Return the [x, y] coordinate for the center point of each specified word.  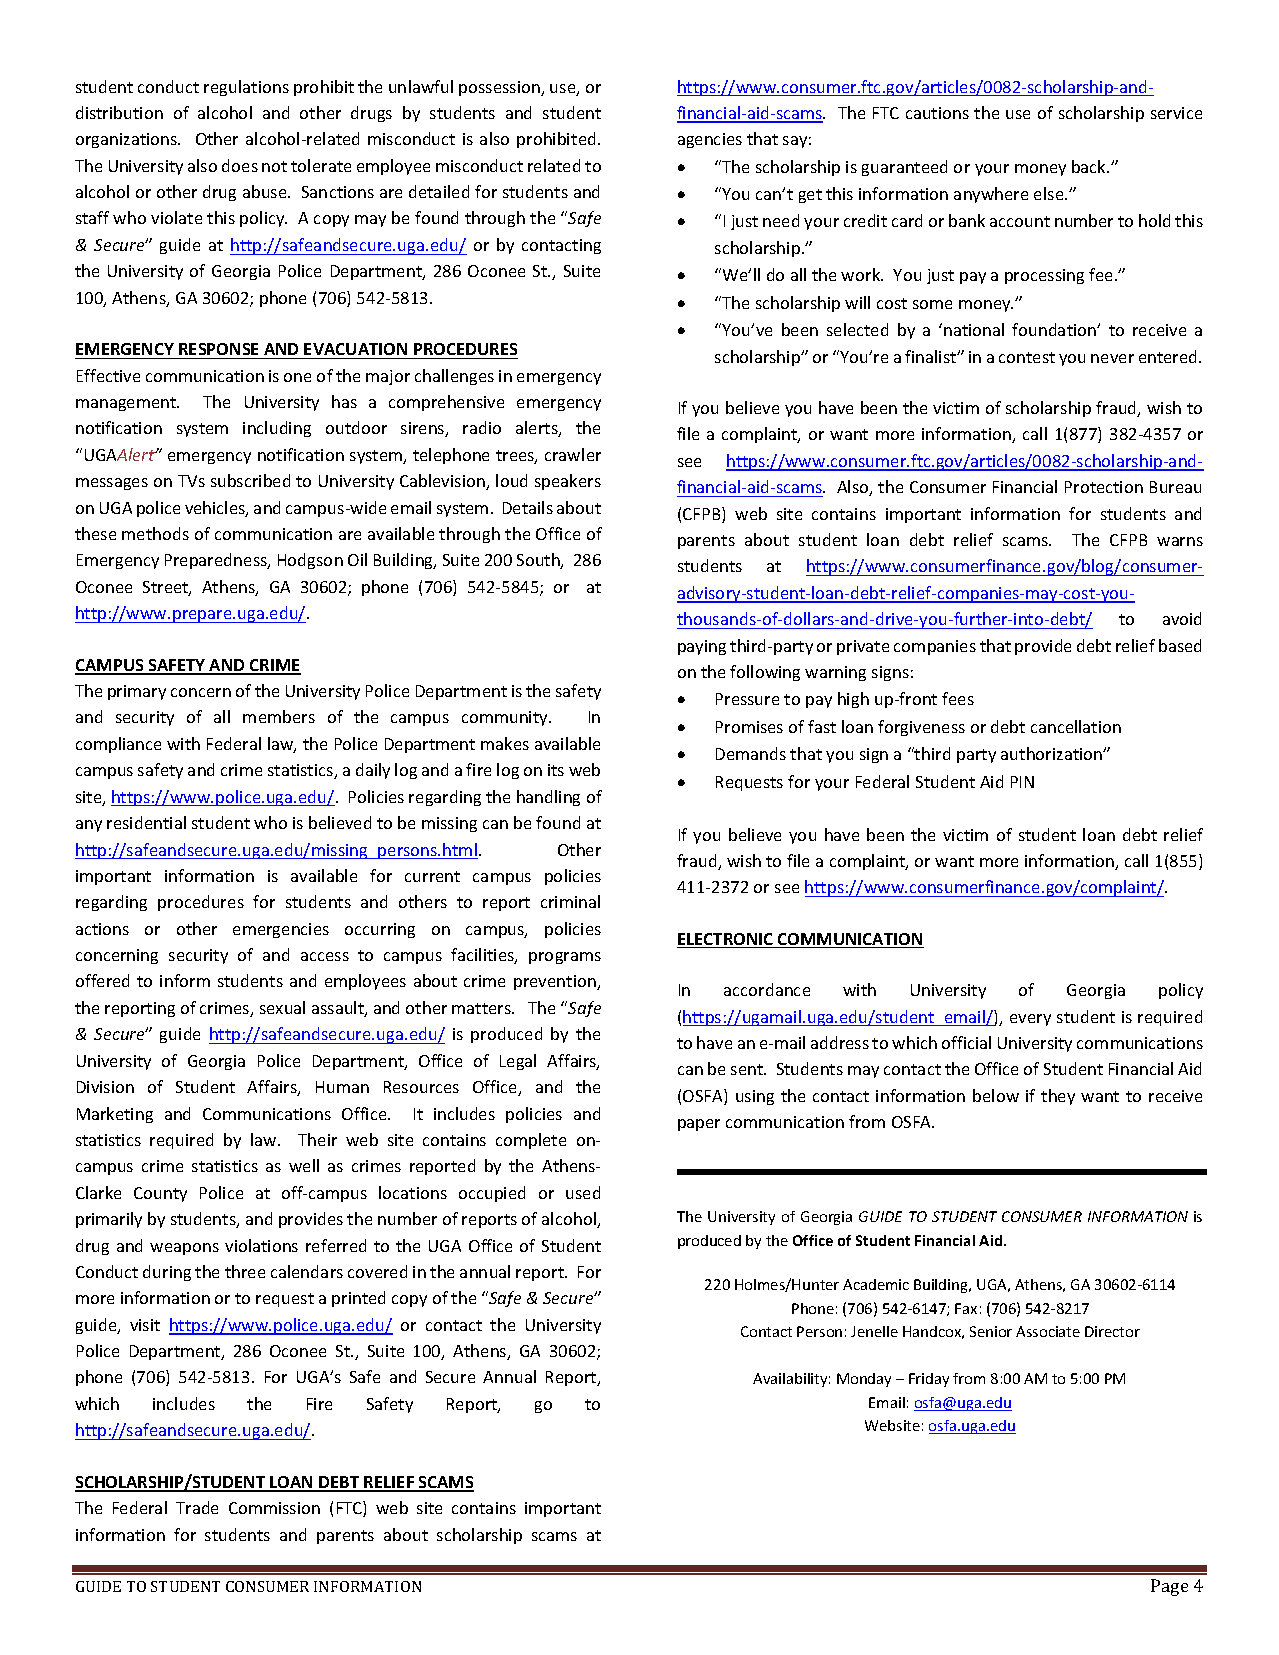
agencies [710, 140]
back [1090, 166]
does [240, 165]
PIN [1022, 782]
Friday [929, 1380]
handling [548, 798]
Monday [864, 1380]
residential [146, 822]
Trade [197, 1507]
